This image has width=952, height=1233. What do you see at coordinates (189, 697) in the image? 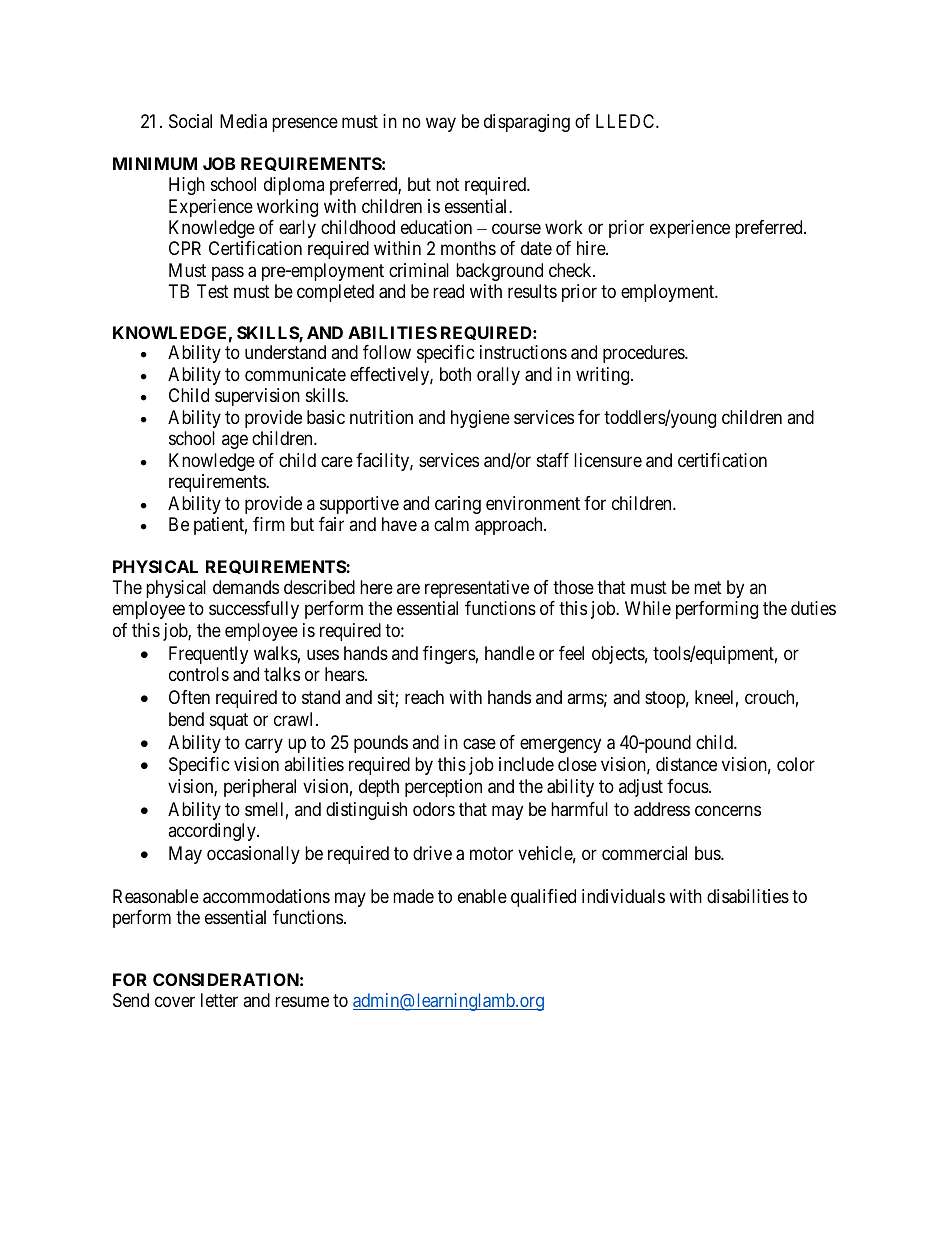
I see `Often` at bounding box center [189, 697].
